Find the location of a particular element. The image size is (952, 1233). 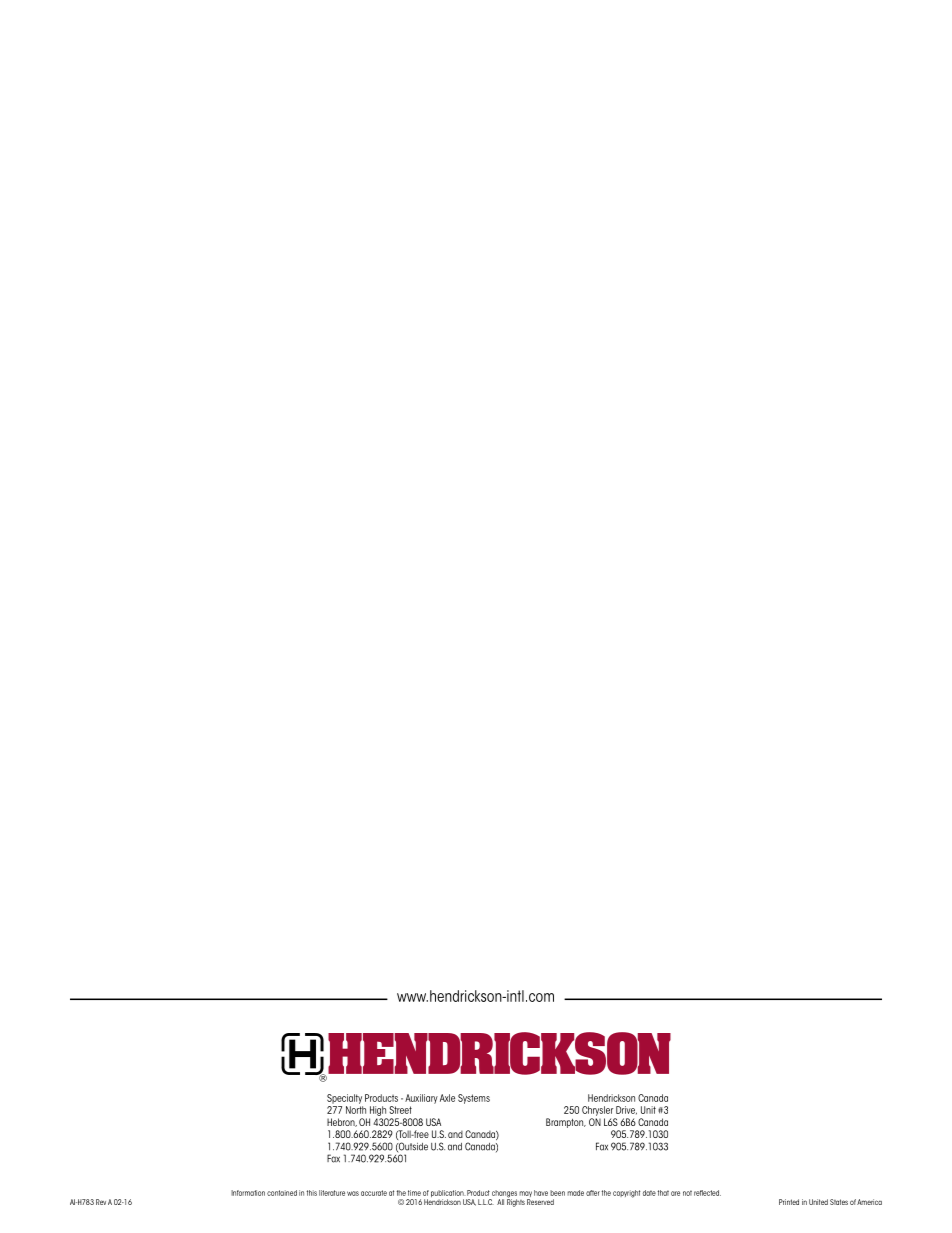

All is located at coordinates (500, 1202).
